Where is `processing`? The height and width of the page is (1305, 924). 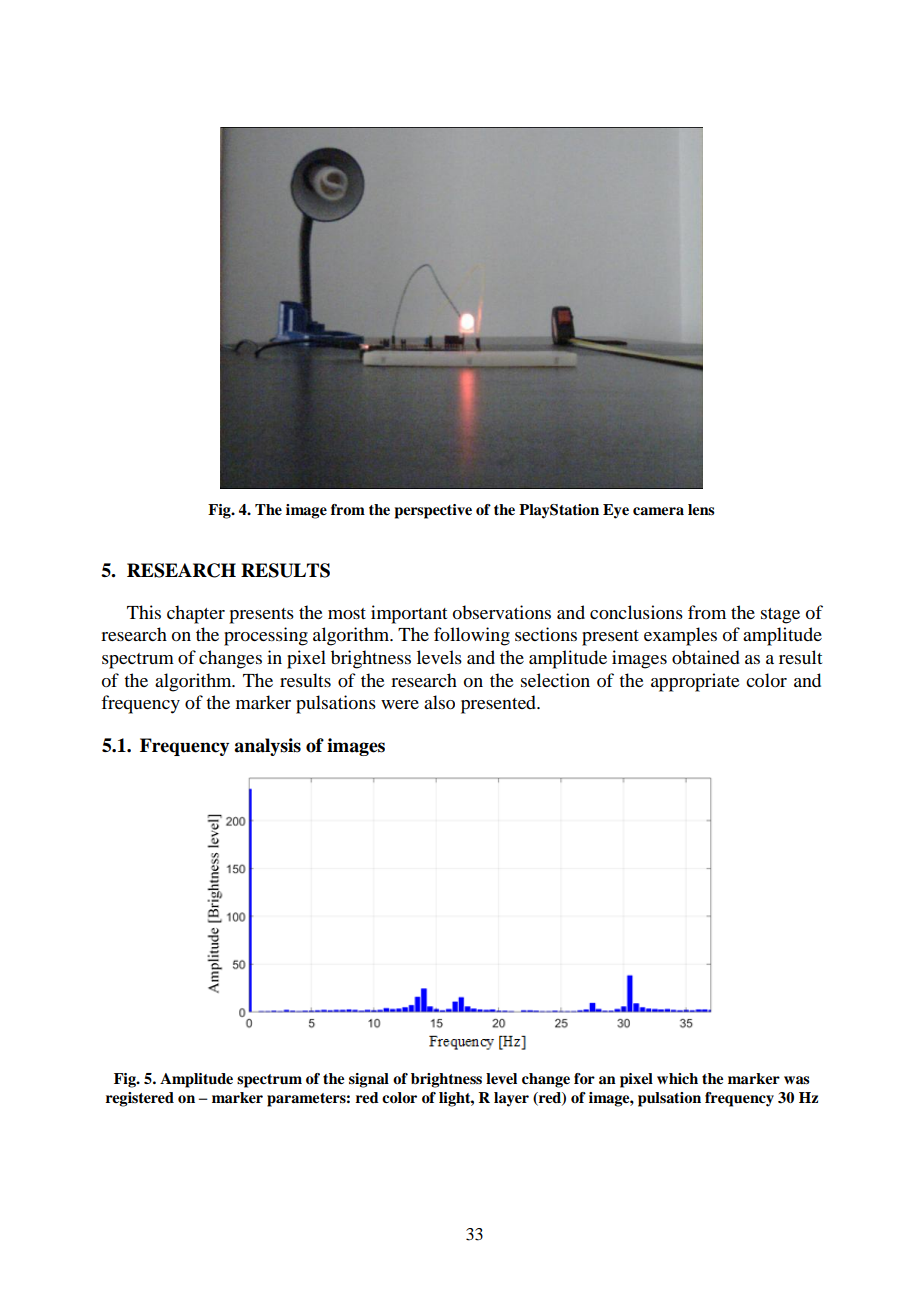
processing is located at coordinates (266, 636).
